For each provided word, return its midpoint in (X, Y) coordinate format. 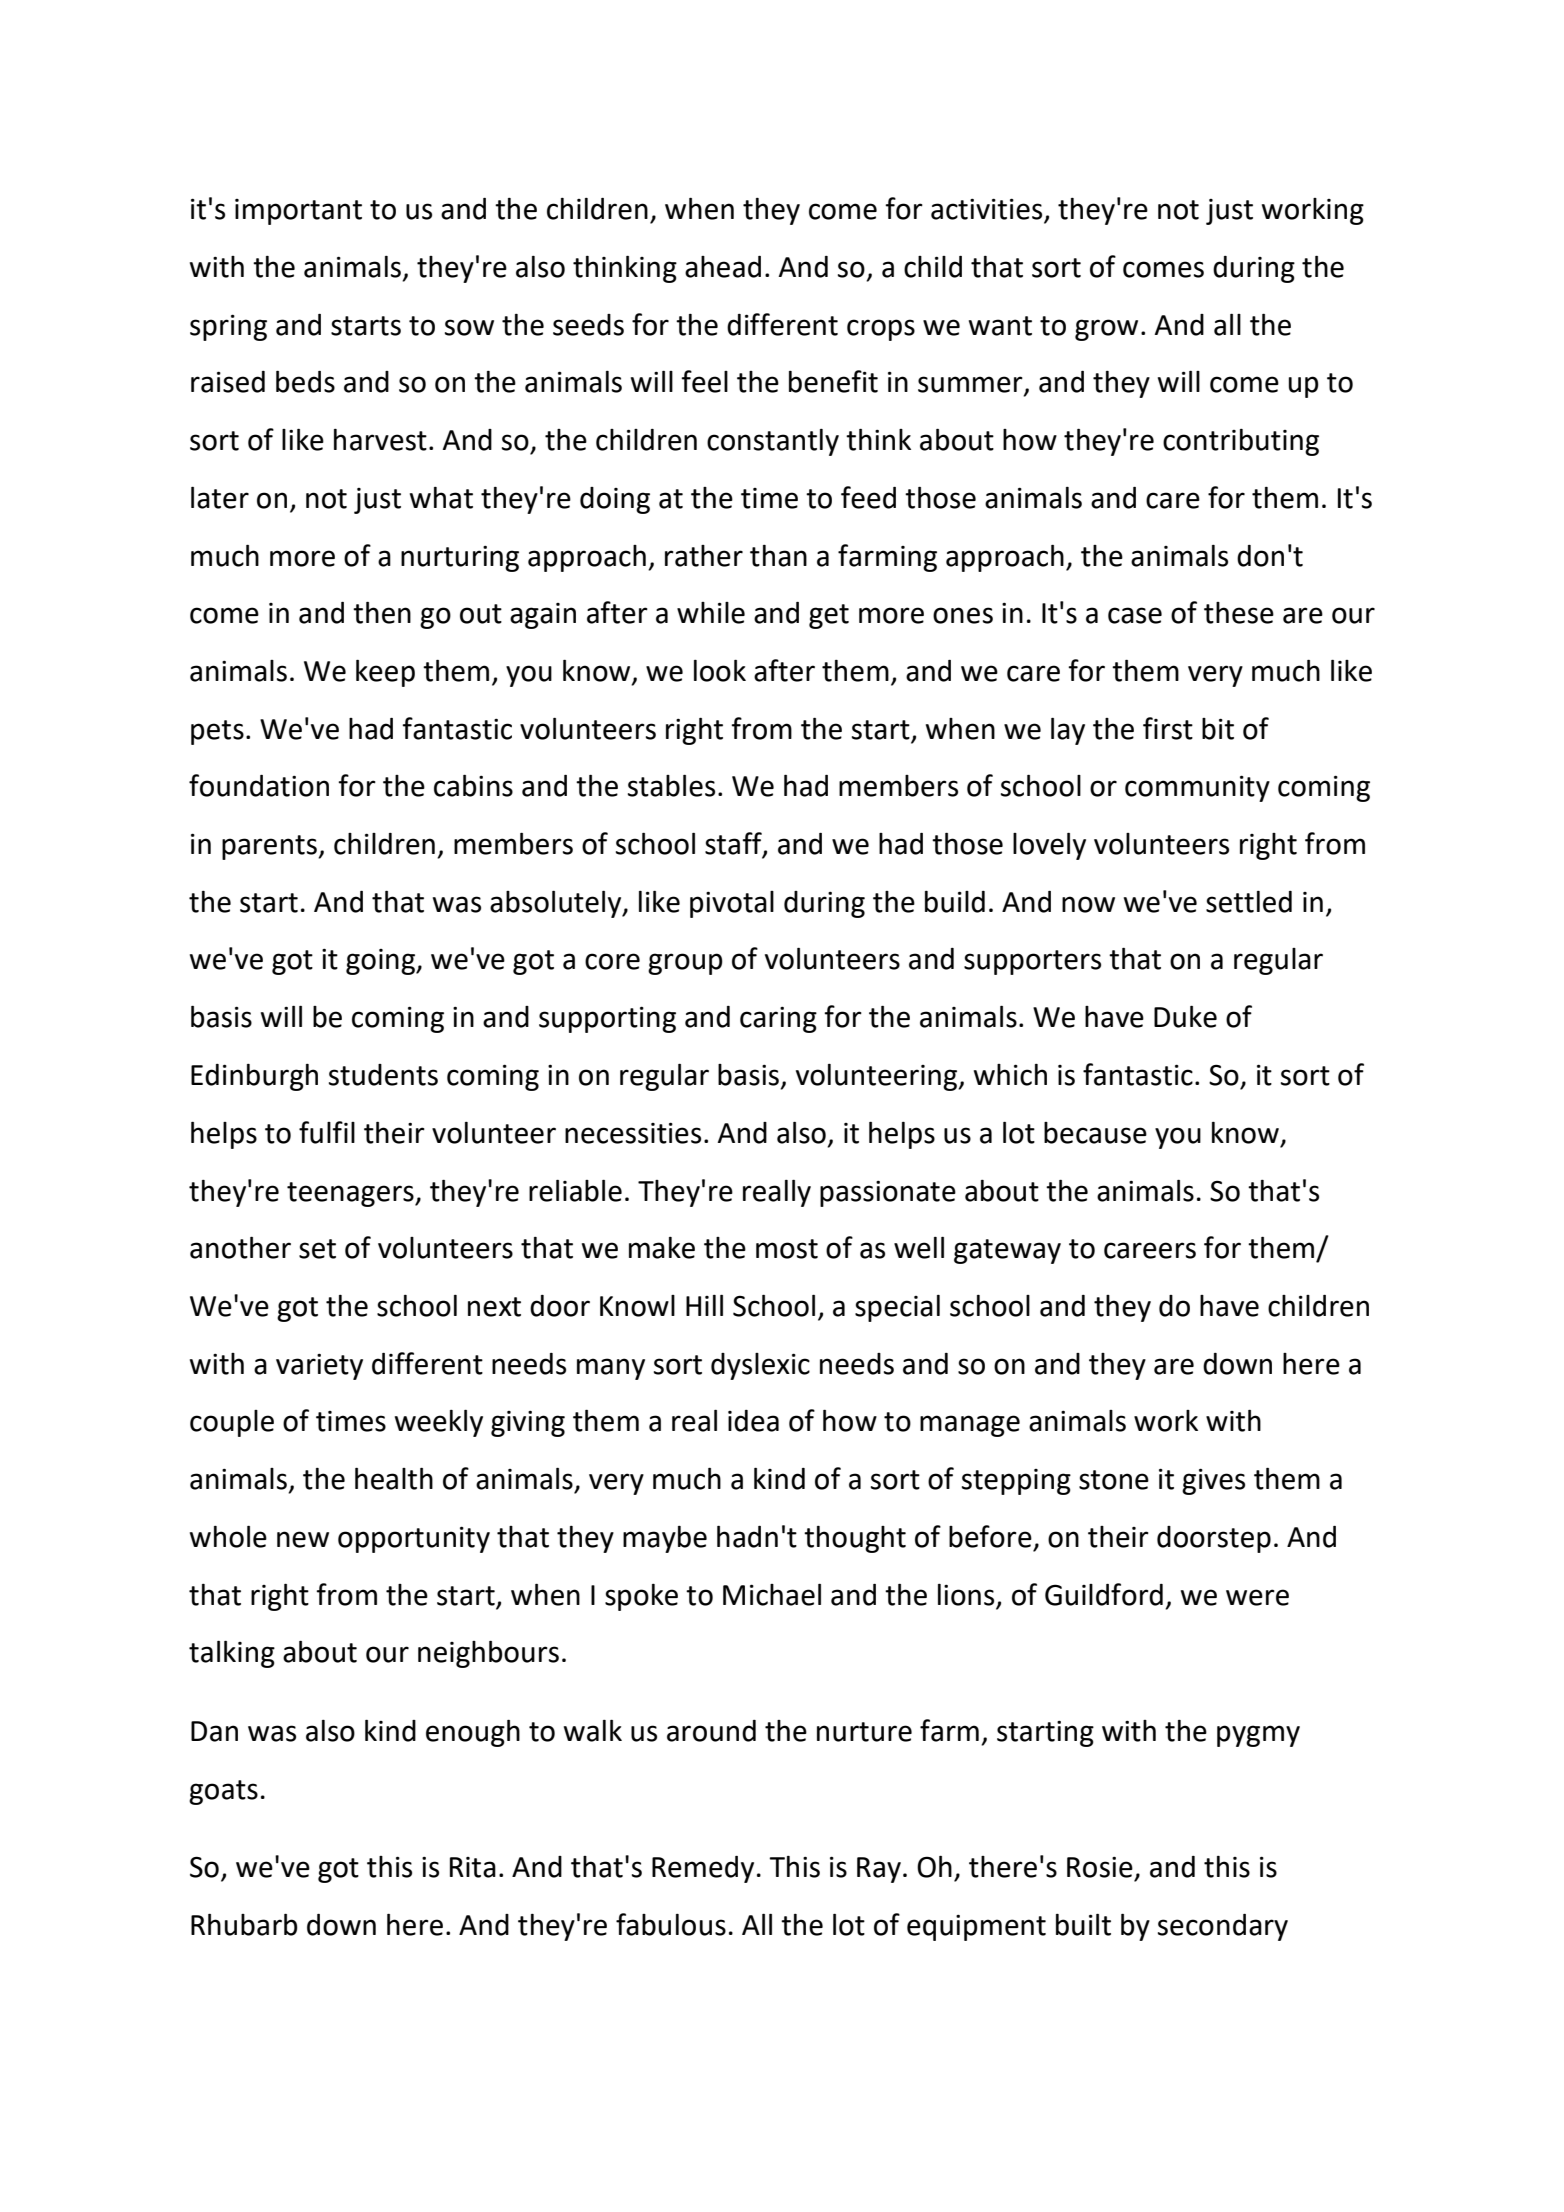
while (711, 613)
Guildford (1104, 1594)
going (381, 962)
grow (1106, 330)
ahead (723, 267)
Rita (473, 1867)
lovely (1049, 846)
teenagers (351, 1194)
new (303, 1539)
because (1095, 1133)
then (382, 612)
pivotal (732, 904)
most (787, 1249)
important (298, 212)
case (1135, 615)
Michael (772, 1594)
